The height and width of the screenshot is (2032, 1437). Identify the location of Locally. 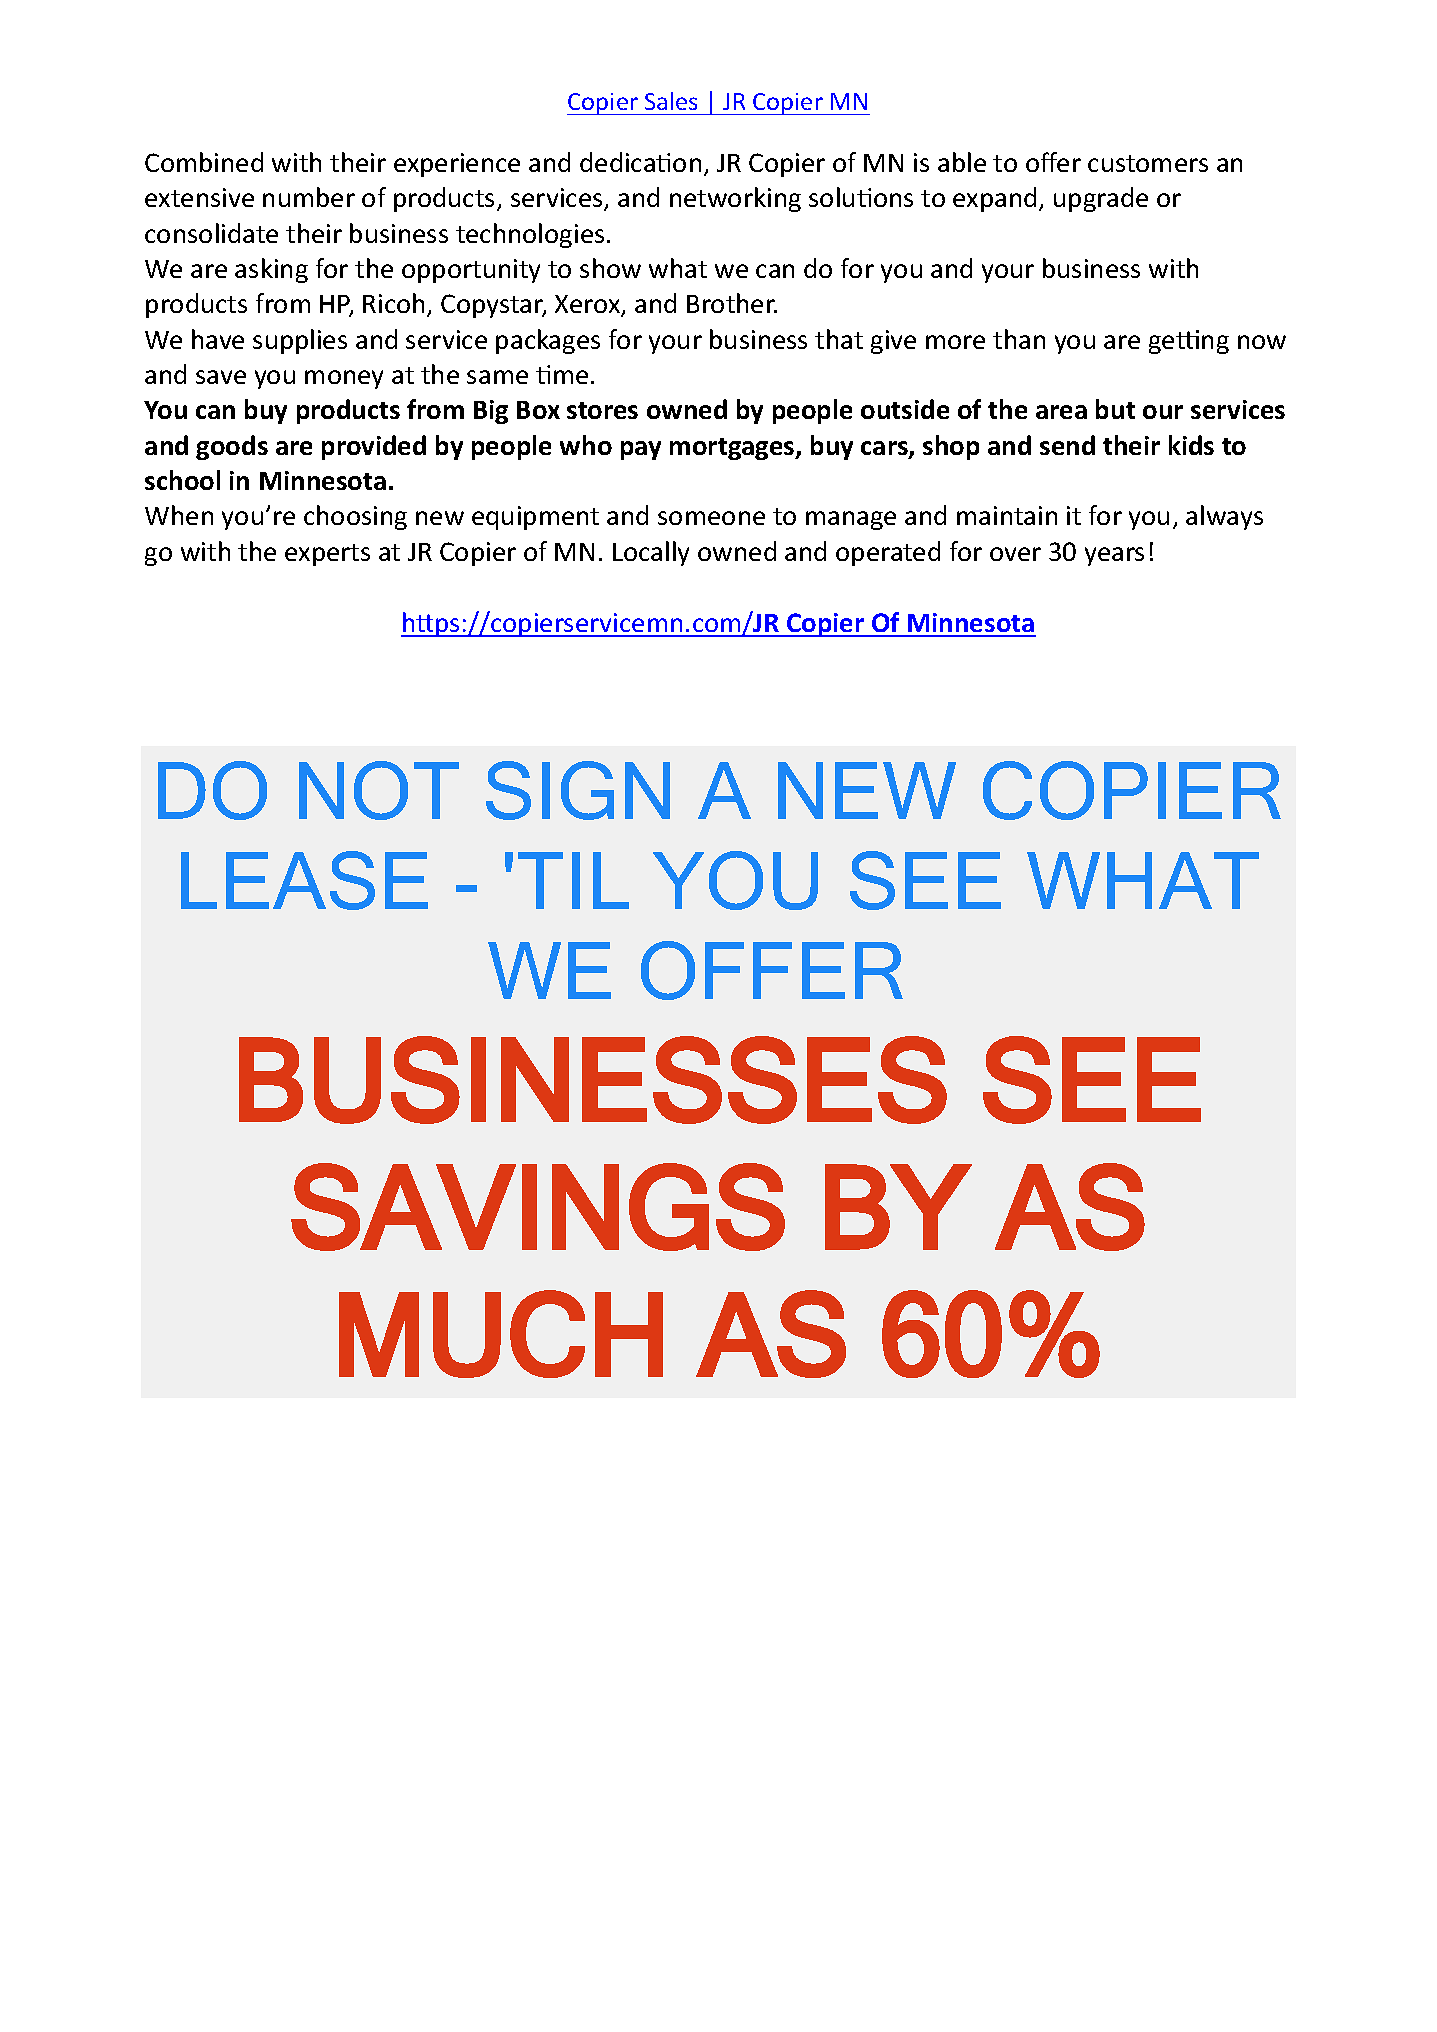
(651, 553).
